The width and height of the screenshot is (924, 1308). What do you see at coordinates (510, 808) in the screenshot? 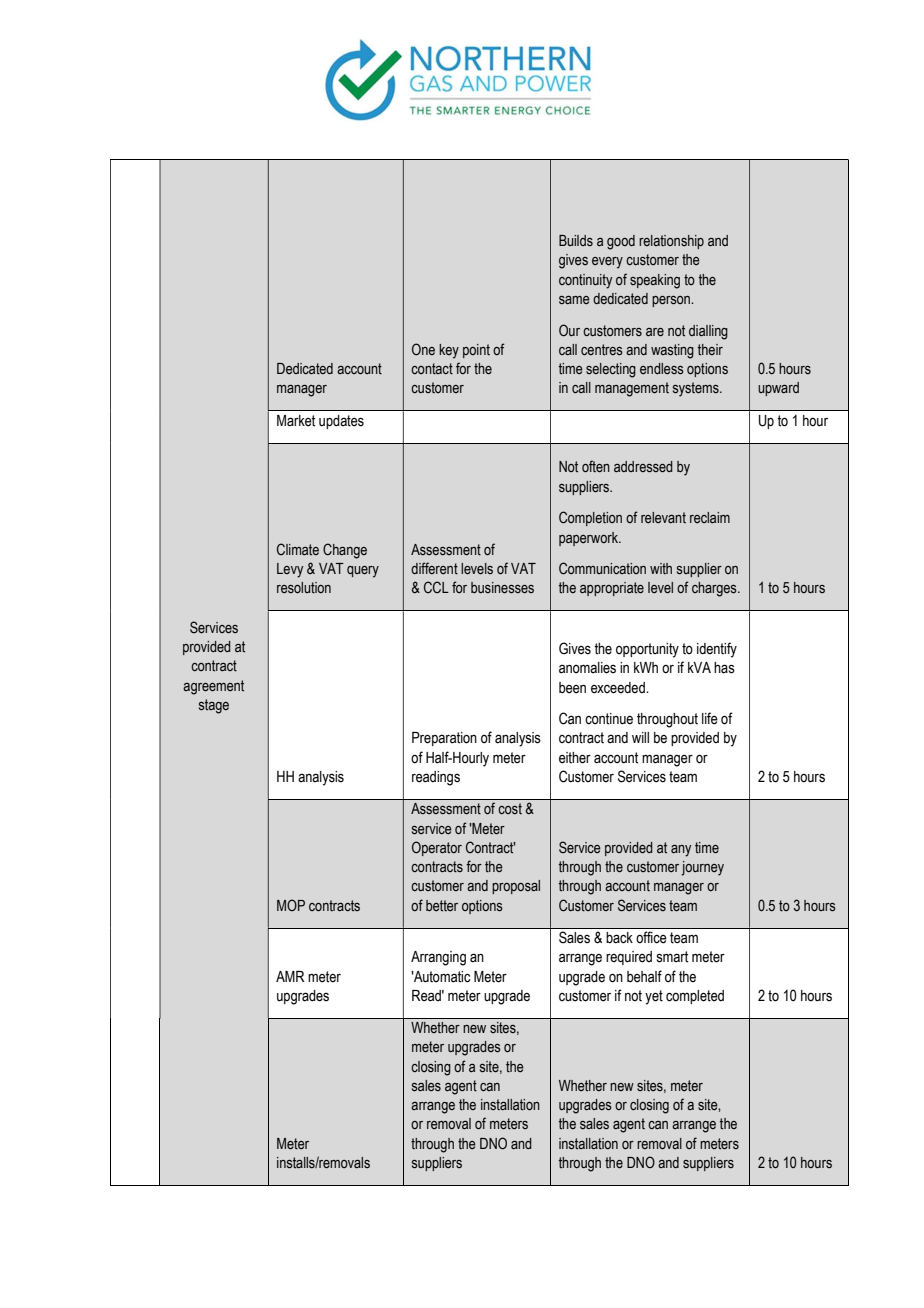
I see `cost` at bounding box center [510, 808].
